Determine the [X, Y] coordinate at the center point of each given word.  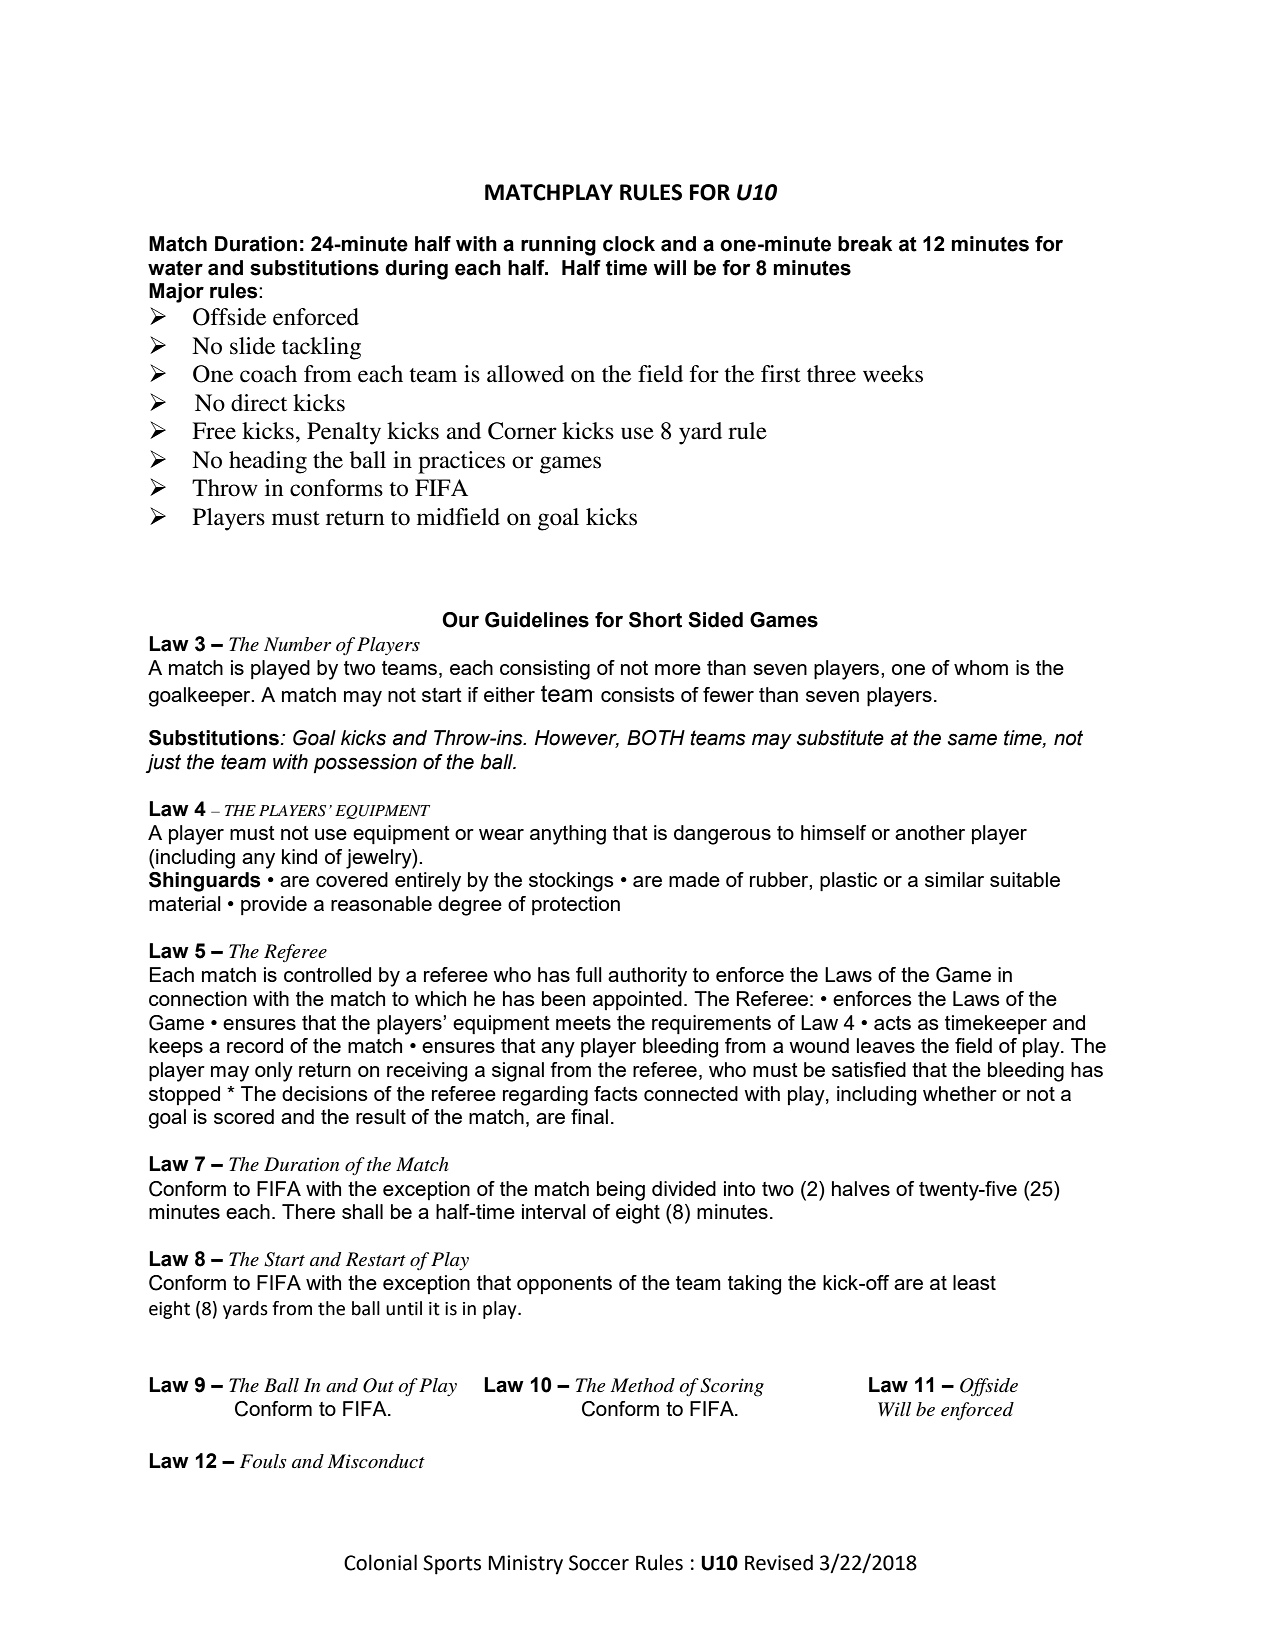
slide [252, 346]
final [589, 1116]
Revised [779, 1562]
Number [297, 644]
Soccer [599, 1563]
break [865, 244]
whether [960, 1093]
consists [638, 694]
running [558, 246]
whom [981, 667]
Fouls [263, 1461]
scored [244, 1116]
